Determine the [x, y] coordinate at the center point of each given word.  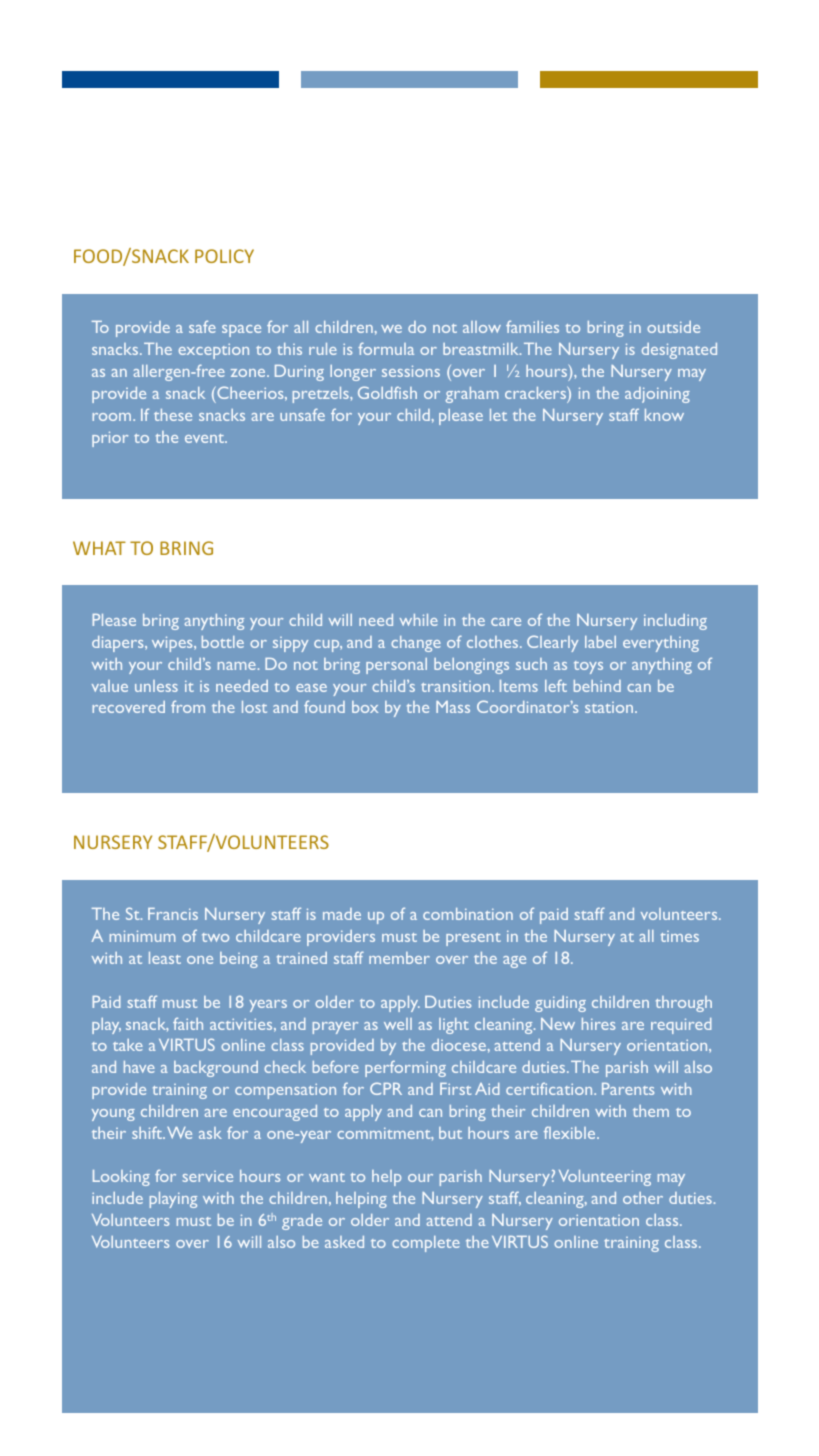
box [365, 707]
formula [386, 348]
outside [673, 327]
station [610, 707]
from [188, 706]
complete [426, 1244]
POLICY [224, 256]
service [207, 1176]
